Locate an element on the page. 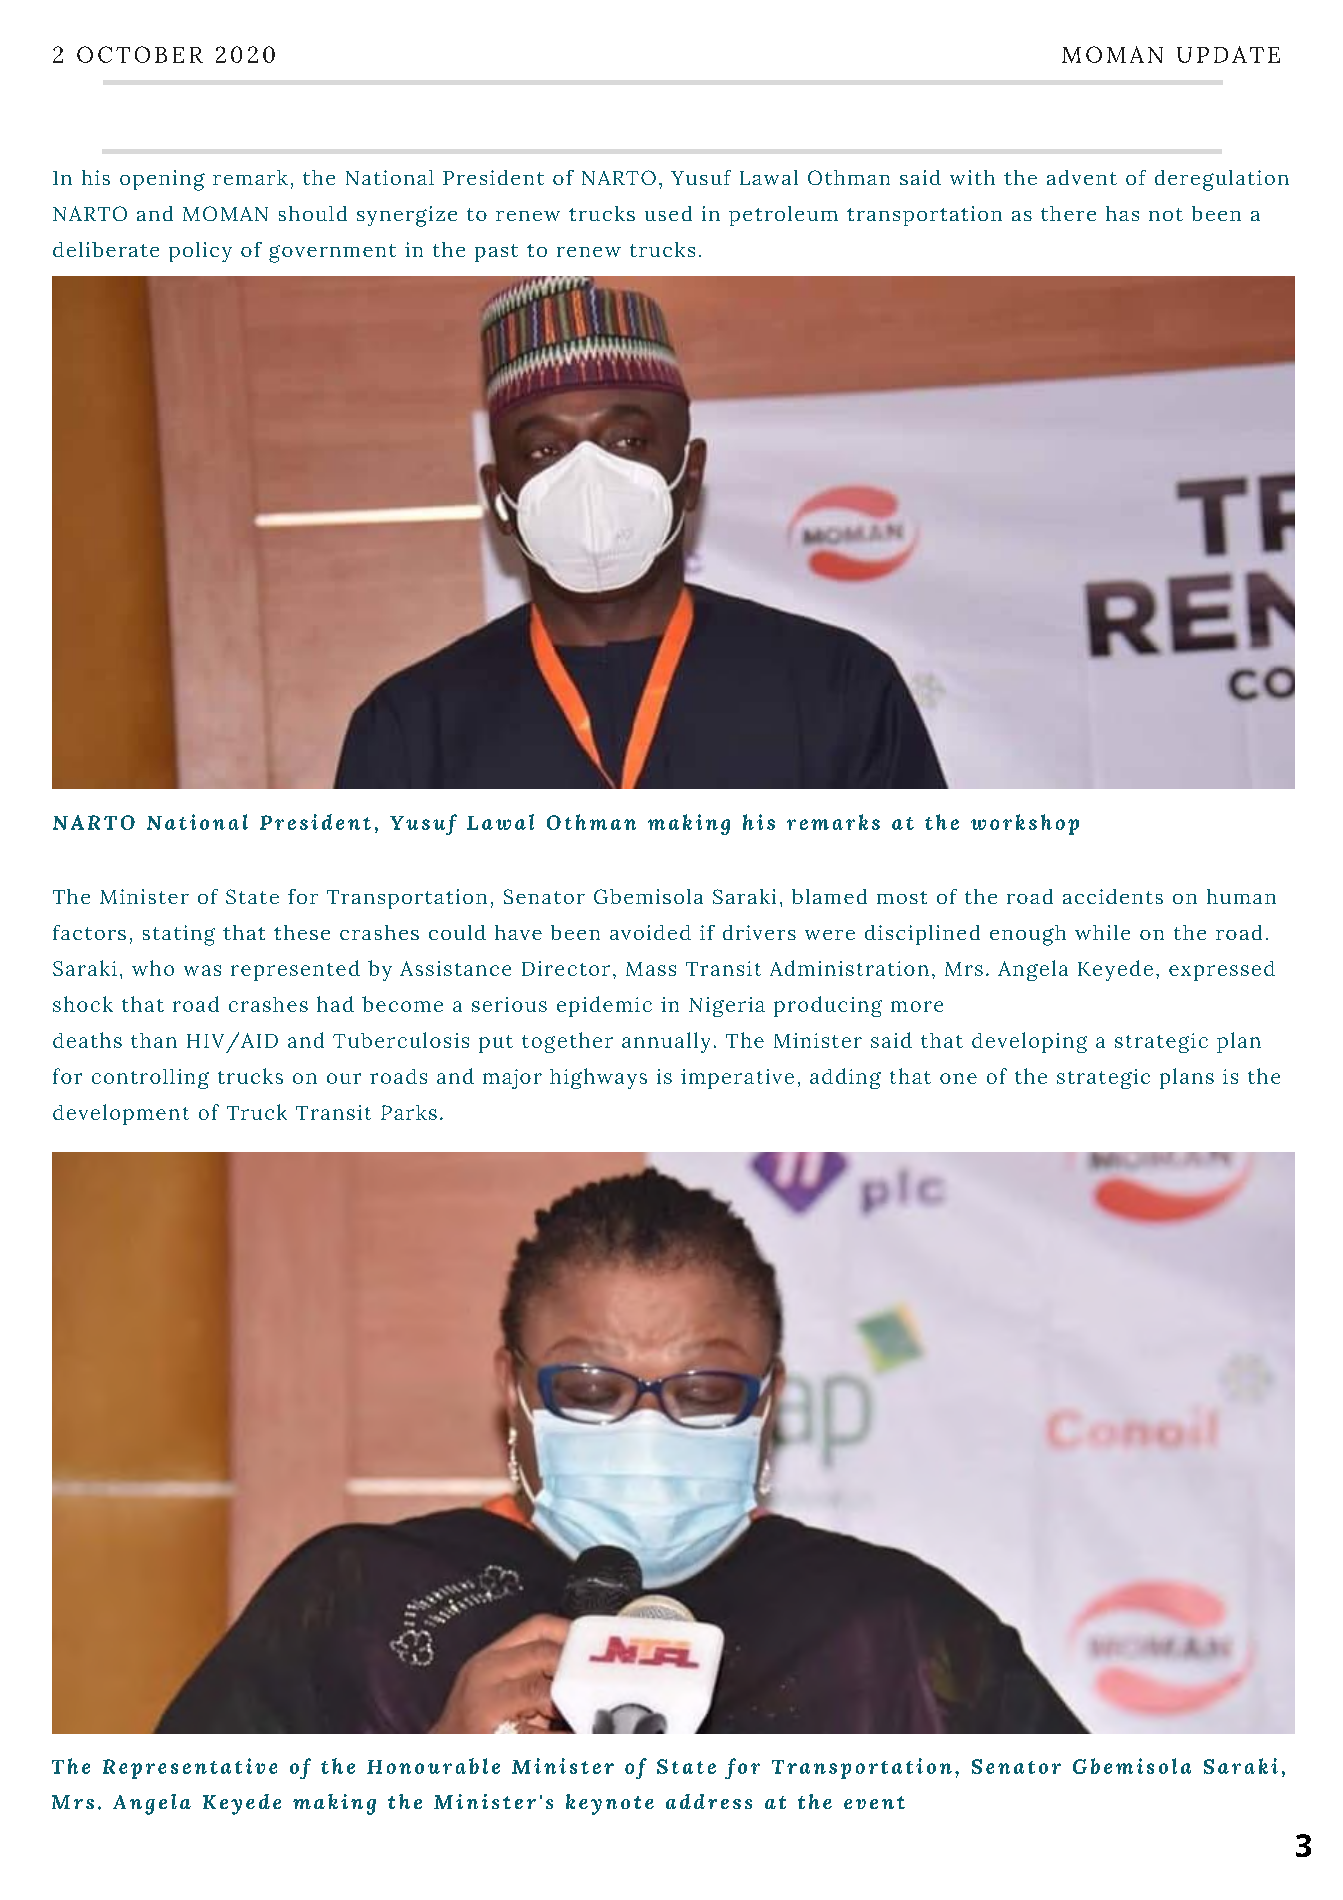 The width and height of the page is (1343, 1900). OCTOBER is located at coordinates (140, 54).
